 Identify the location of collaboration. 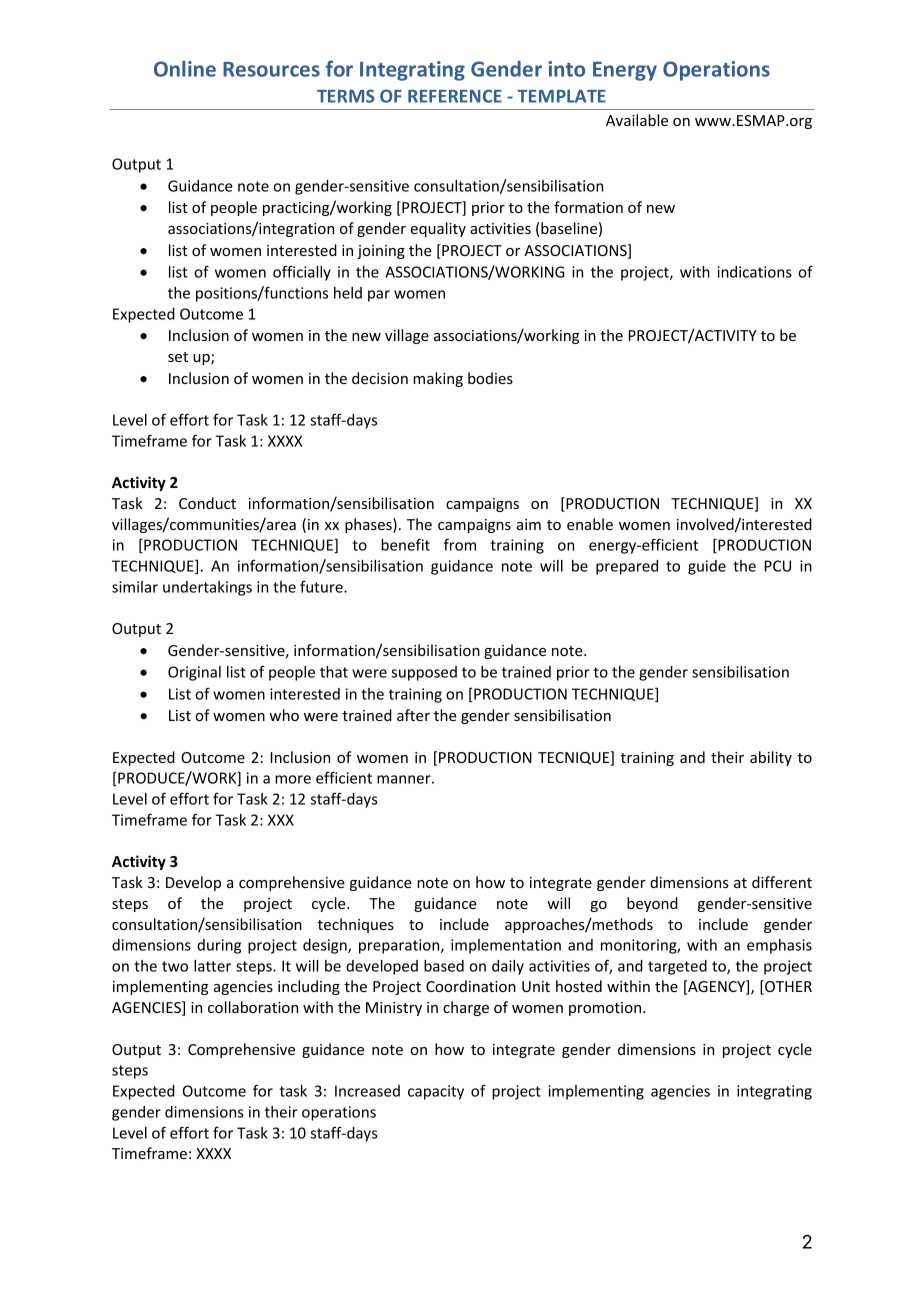
(253, 1007).
